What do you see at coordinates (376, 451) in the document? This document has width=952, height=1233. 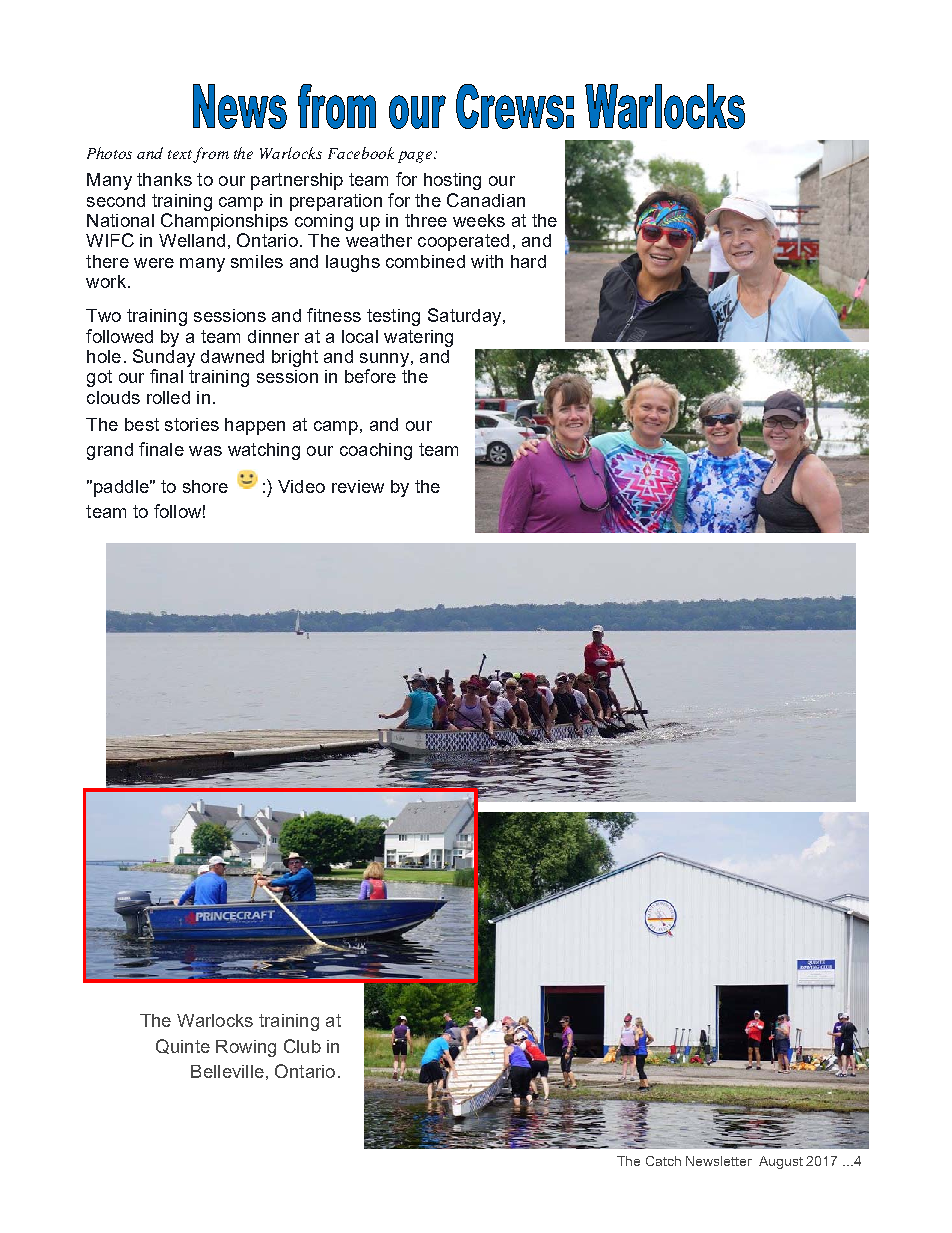 I see `coaching` at bounding box center [376, 451].
